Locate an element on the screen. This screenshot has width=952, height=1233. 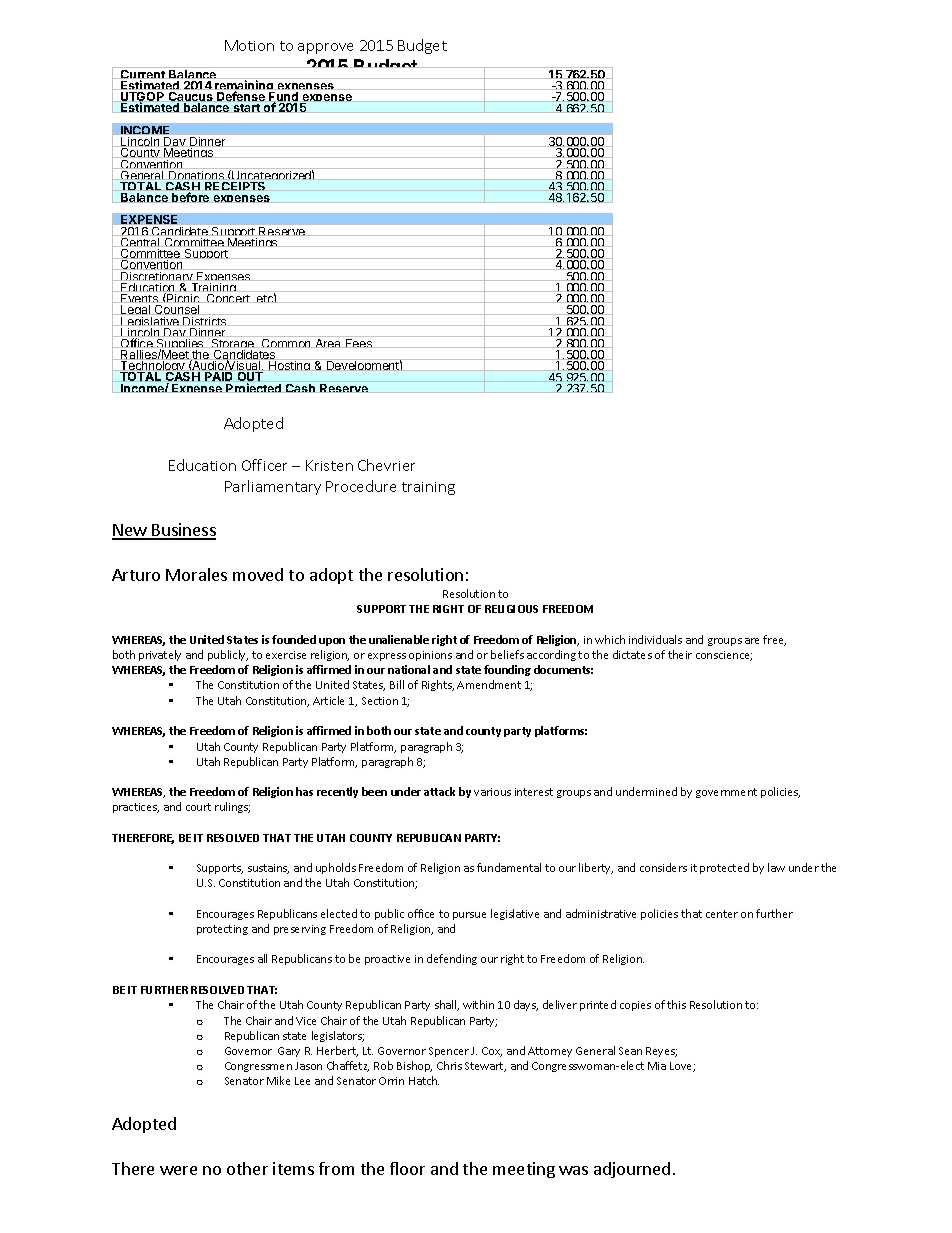
Fees is located at coordinates (359, 343).
